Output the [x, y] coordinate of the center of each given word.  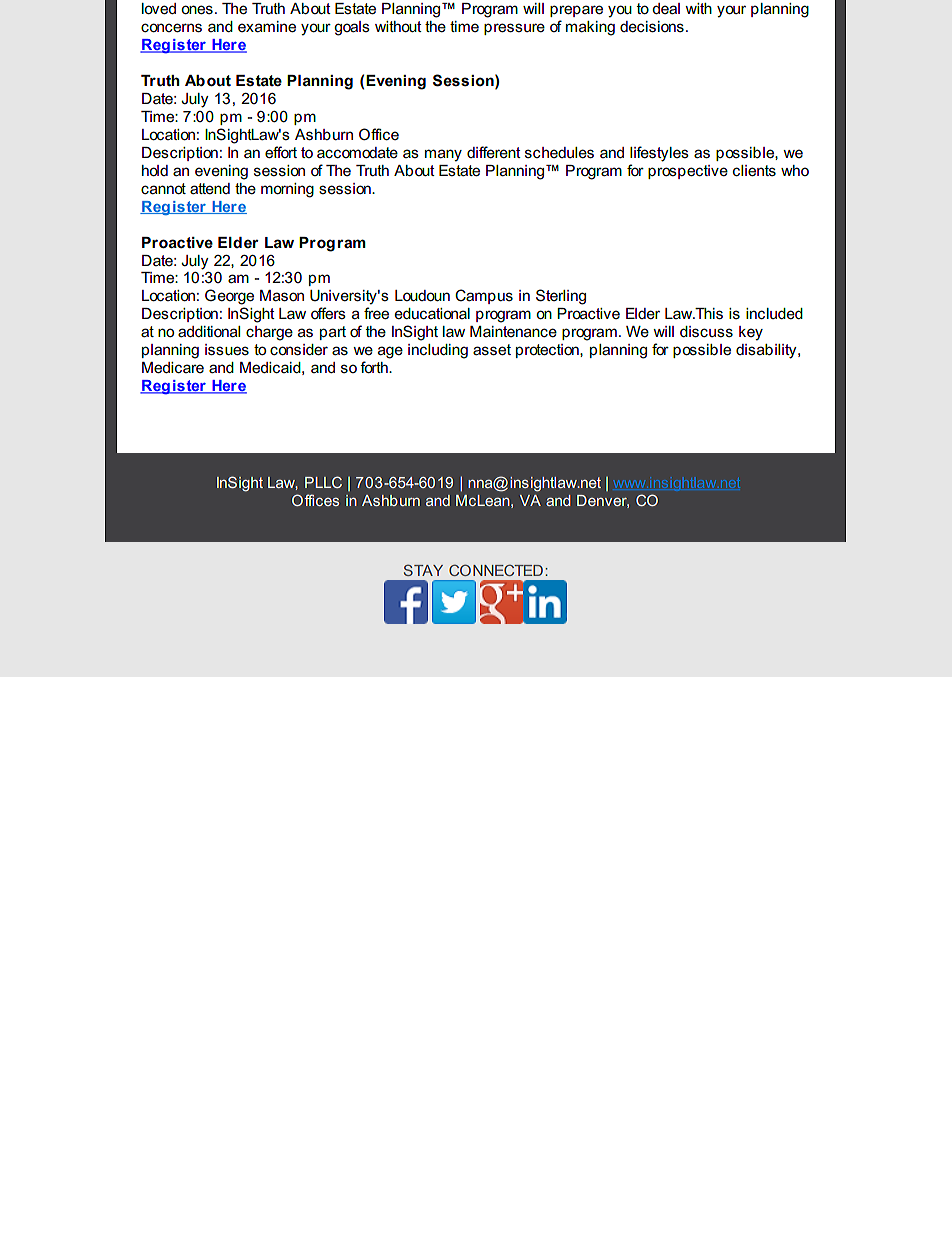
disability [767, 351]
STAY [423, 570]
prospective [688, 172]
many [443, 155]
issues [227, 350]
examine [267, 26]
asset [492, 350]
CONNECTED [496, 570]
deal [666, 8]
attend [210, 188]
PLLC [323, 482]
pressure [514, 29]
